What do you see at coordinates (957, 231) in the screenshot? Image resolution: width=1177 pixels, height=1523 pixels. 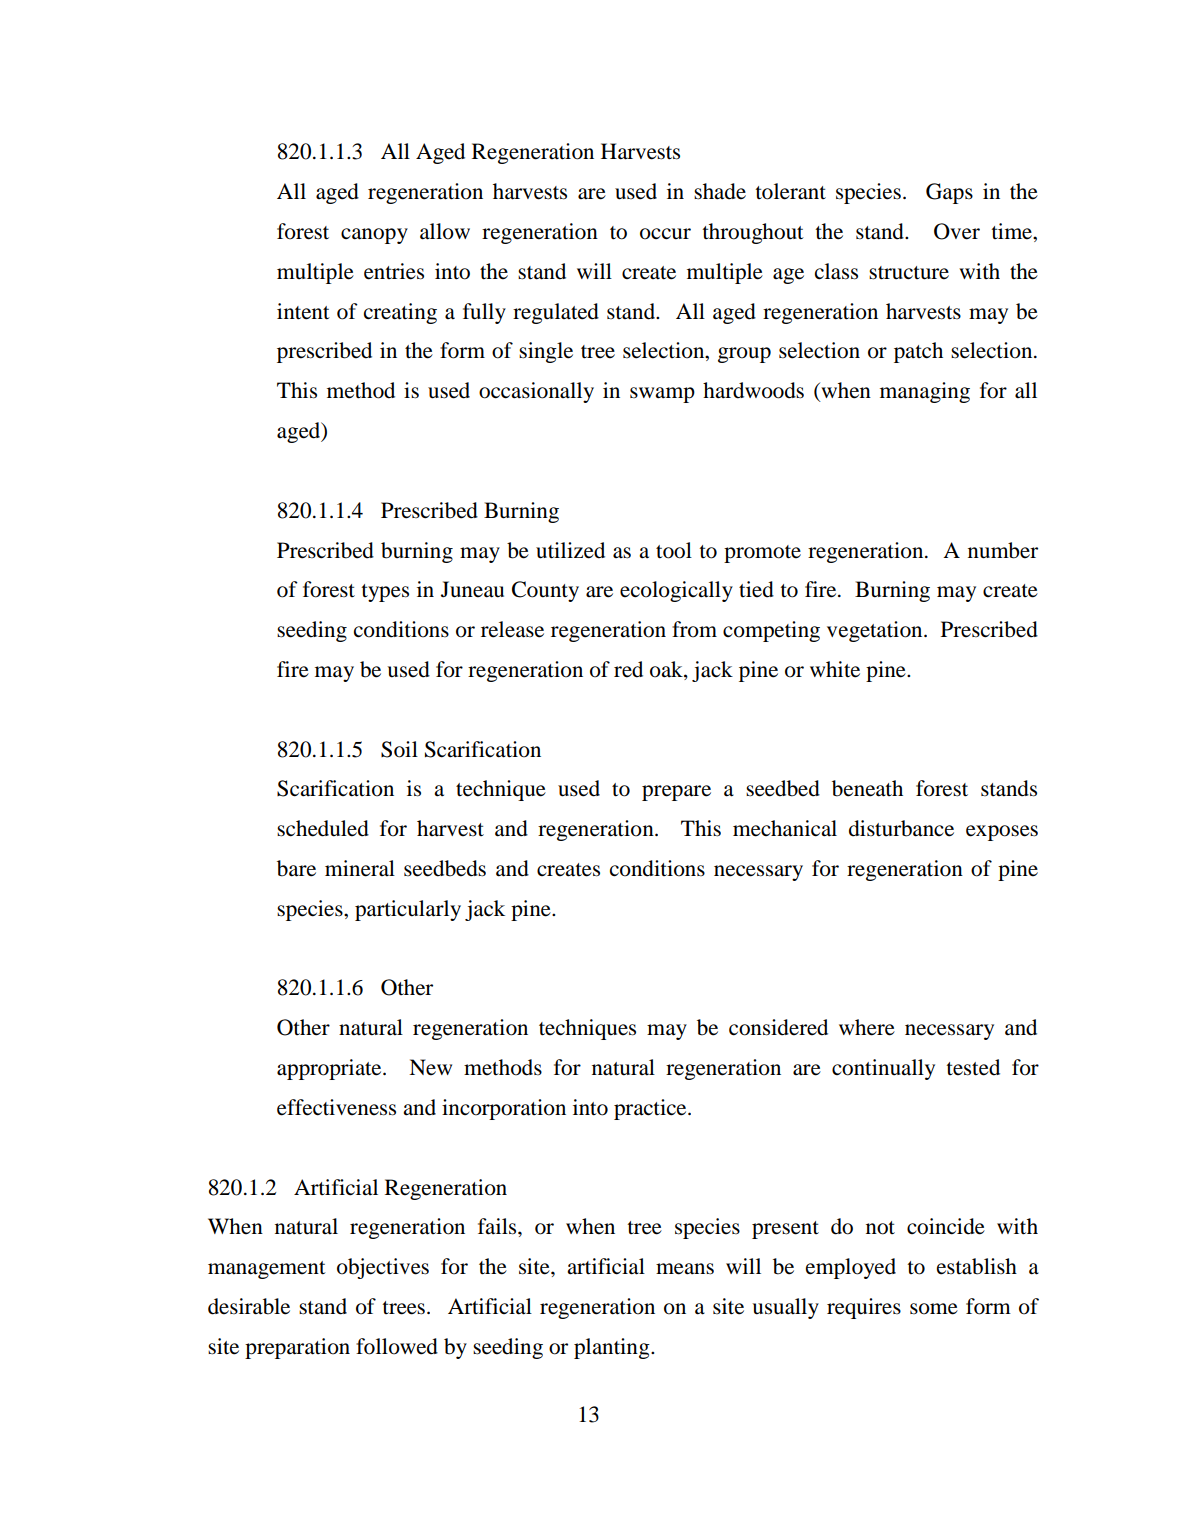 I see `Over` at bounding box center [957, 231].
